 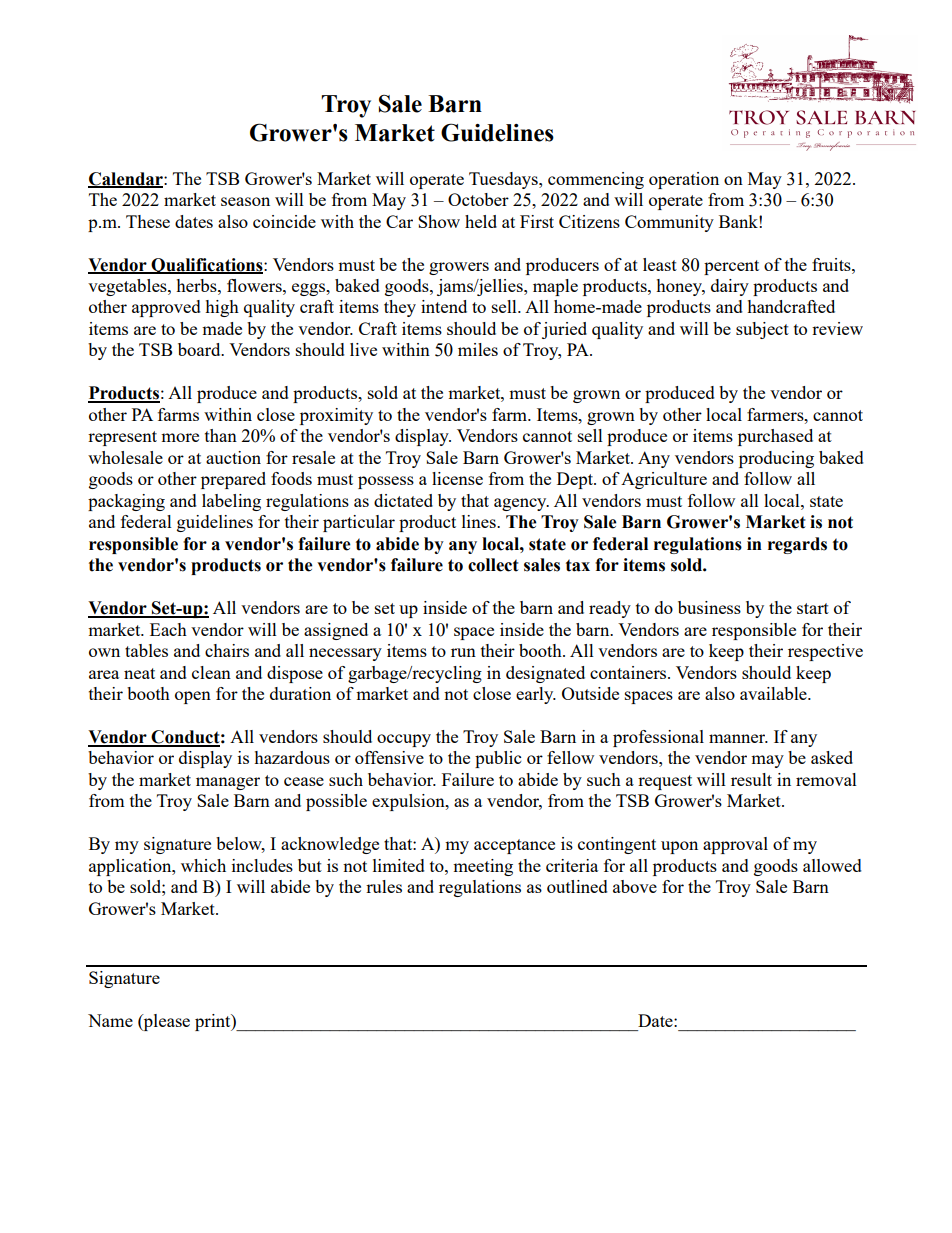 What do you see at coordinates (180, 437) in the document?
I see `more` at bounding box center [180, 437].
